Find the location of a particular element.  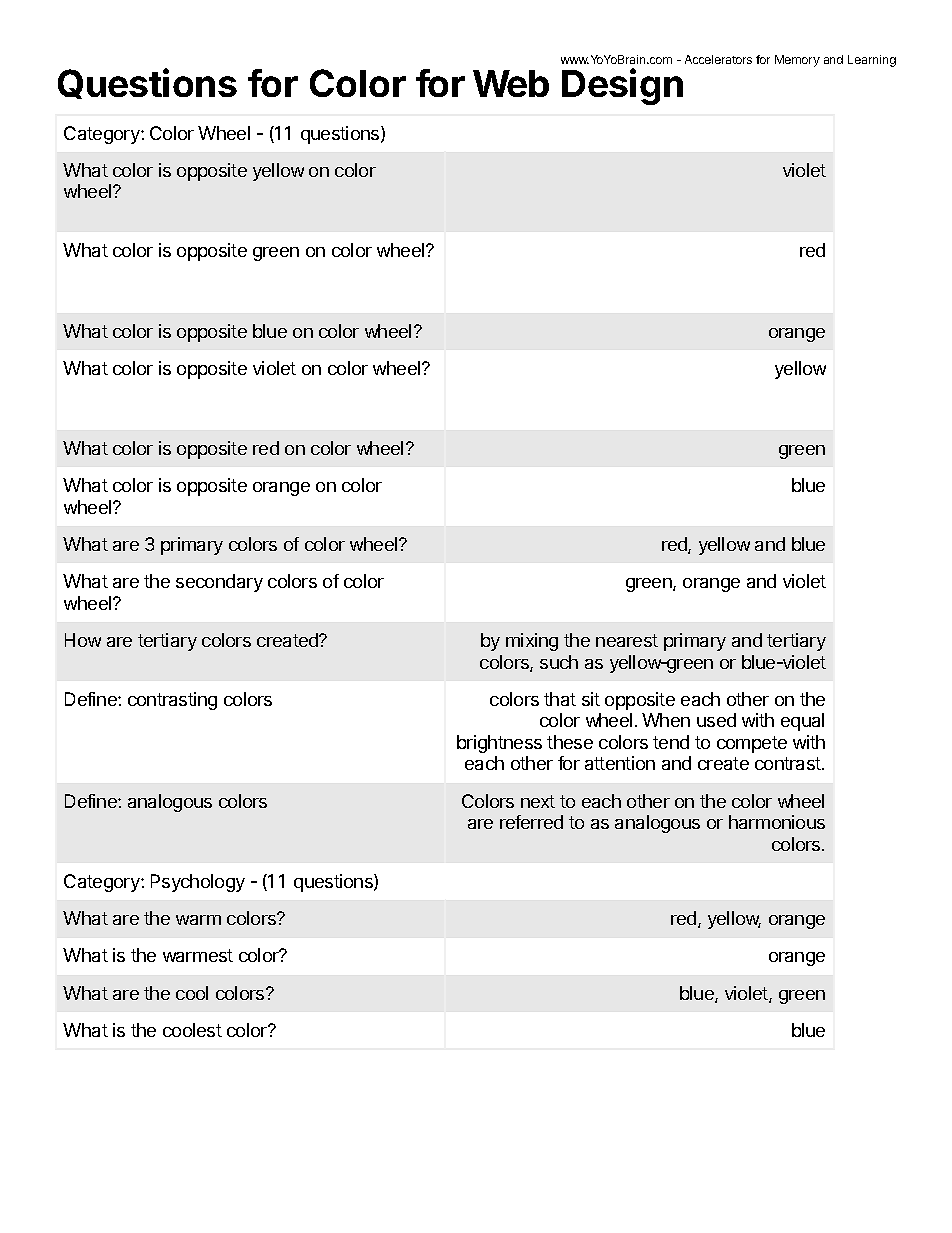

mixing is located at coordinates (532, 642).
